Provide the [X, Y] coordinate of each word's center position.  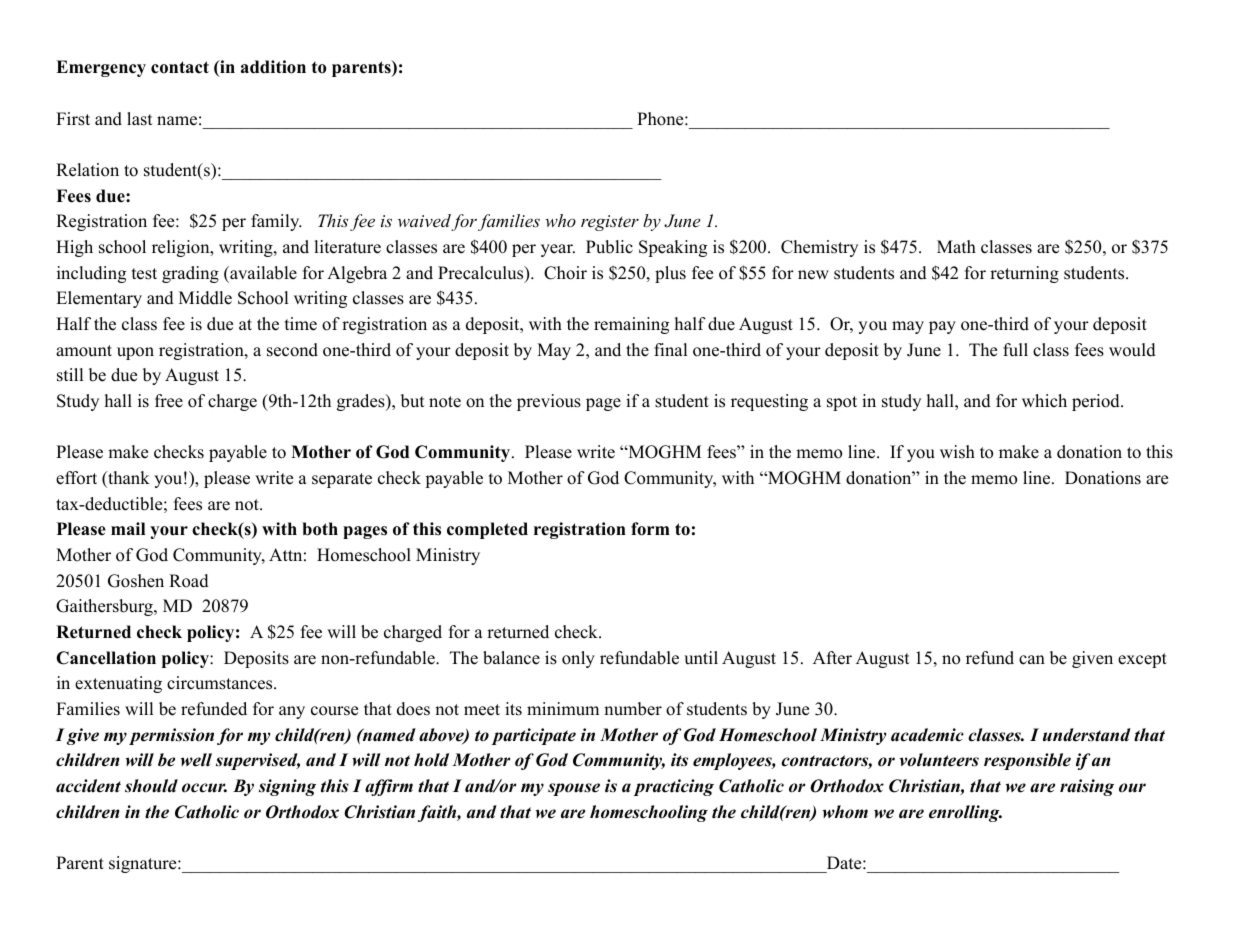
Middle [205, 298]
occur [204, 788]
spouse [574, 789]
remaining [631, 325]
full [1015, 350]
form [650, 529]
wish [957, 452]
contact [180, 67]
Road [189, 581]
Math [956, 246]
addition [273, 67]
